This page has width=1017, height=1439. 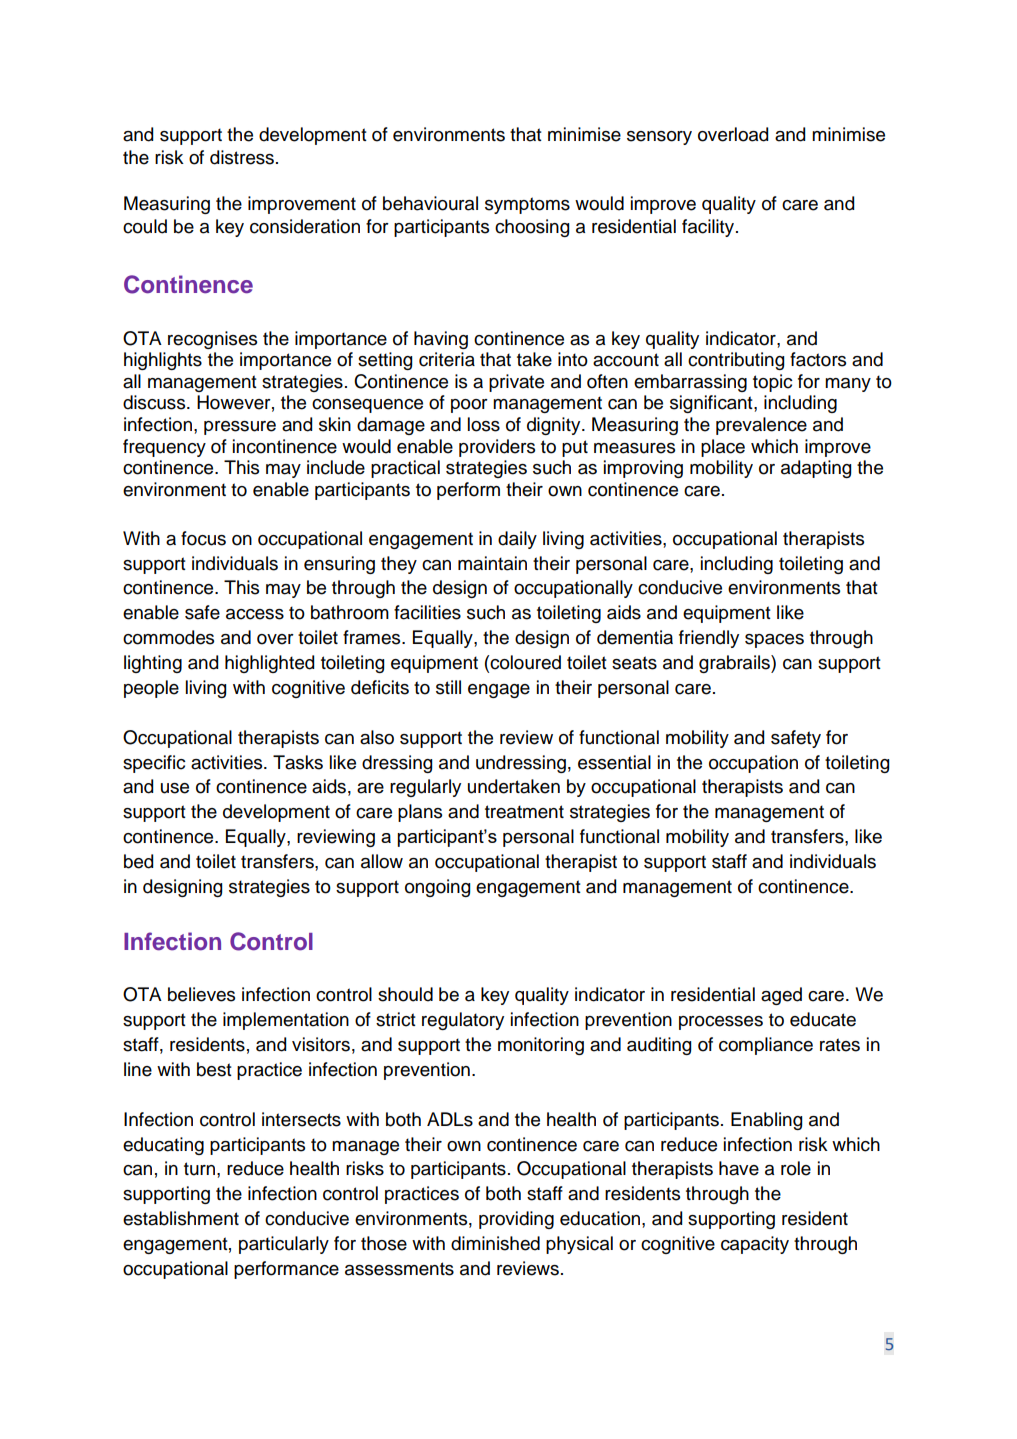 I want to click on regulatory, so click(x=463, y=1021).
